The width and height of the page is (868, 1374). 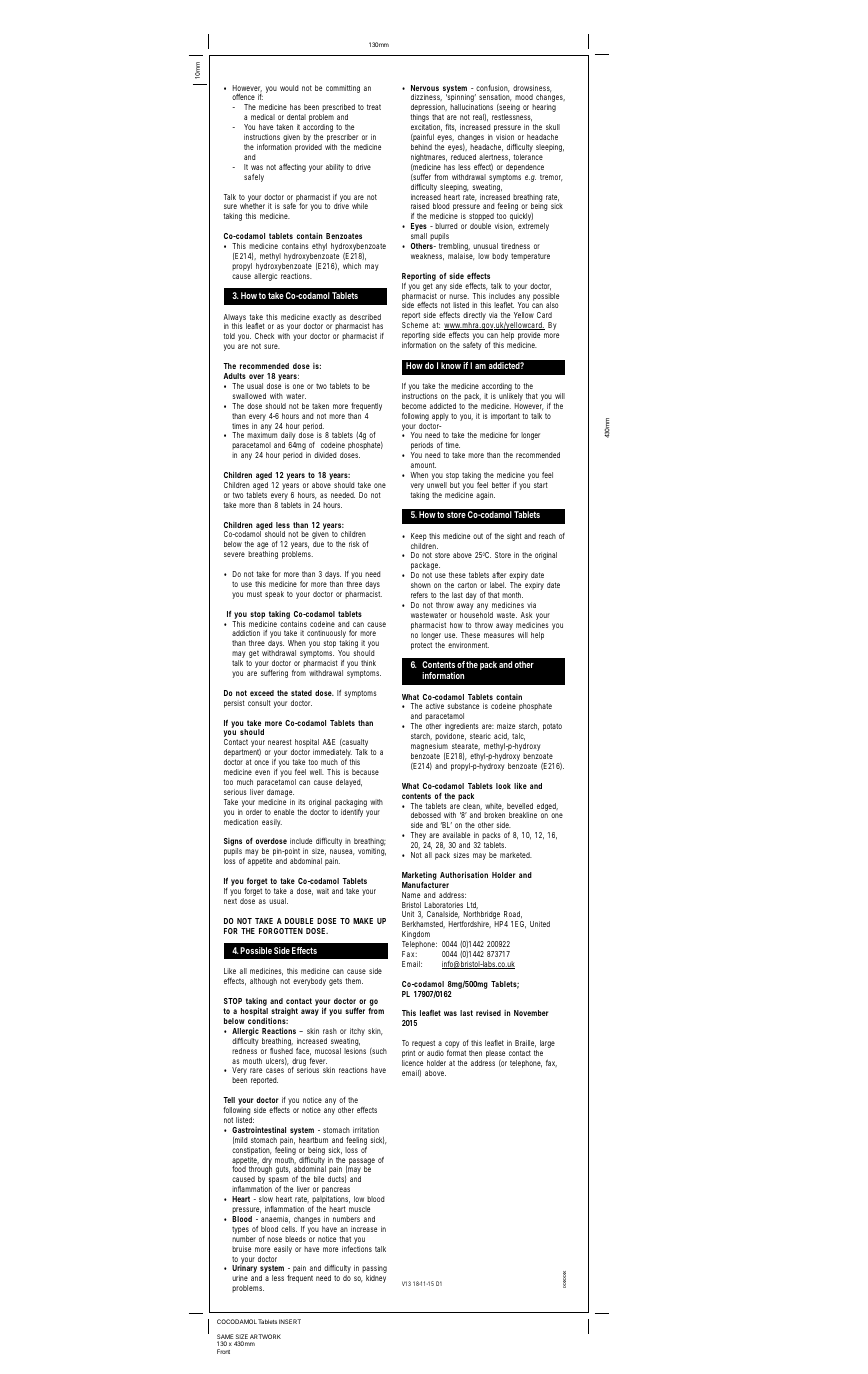 What do you see at coordinates (263, 117) in the page?
I see `medical` at bounding box center [263, 117].
